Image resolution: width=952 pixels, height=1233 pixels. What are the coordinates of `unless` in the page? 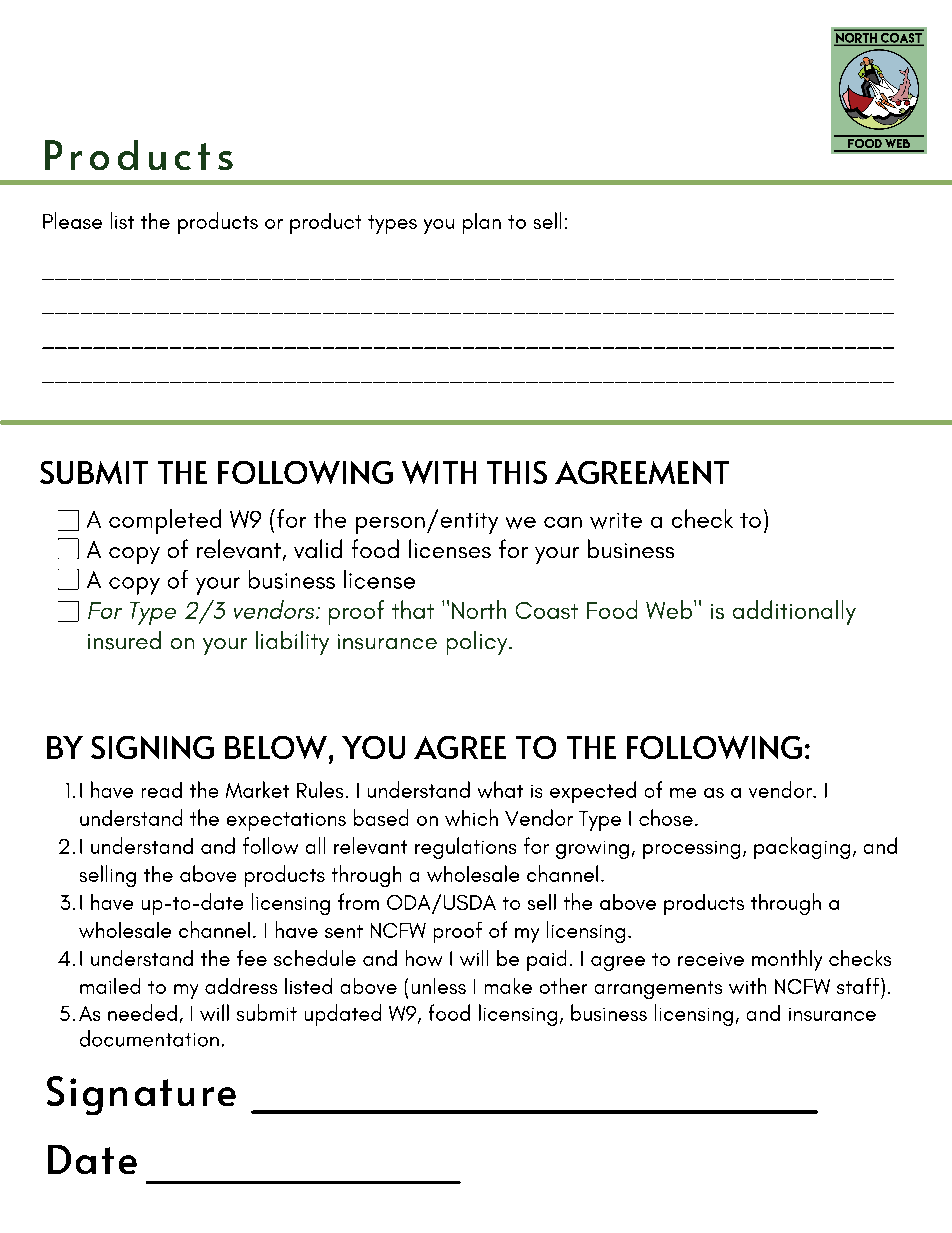 It's located at (439, 986).
